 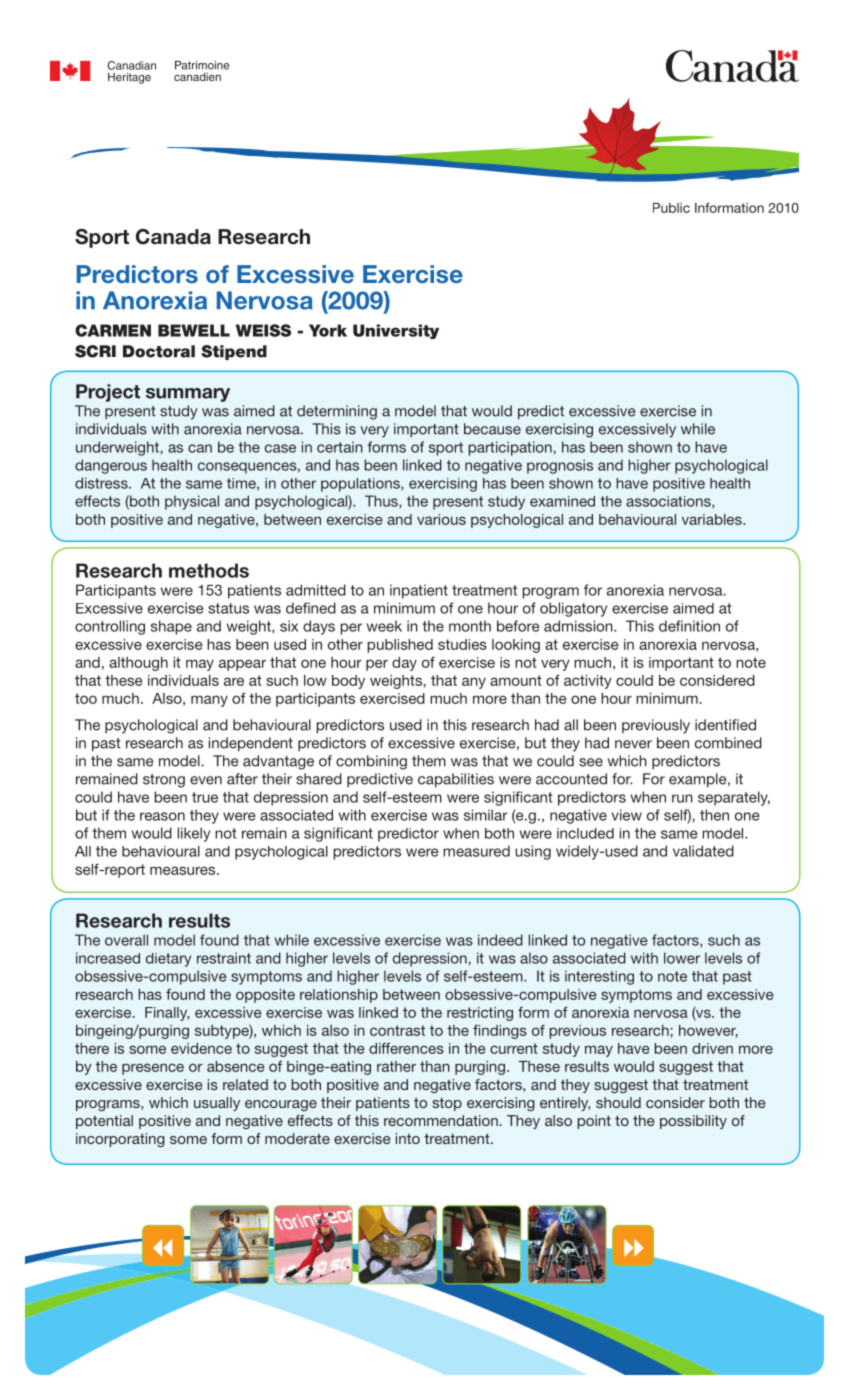 I want to click on activity, so click(x=588, y=682).
